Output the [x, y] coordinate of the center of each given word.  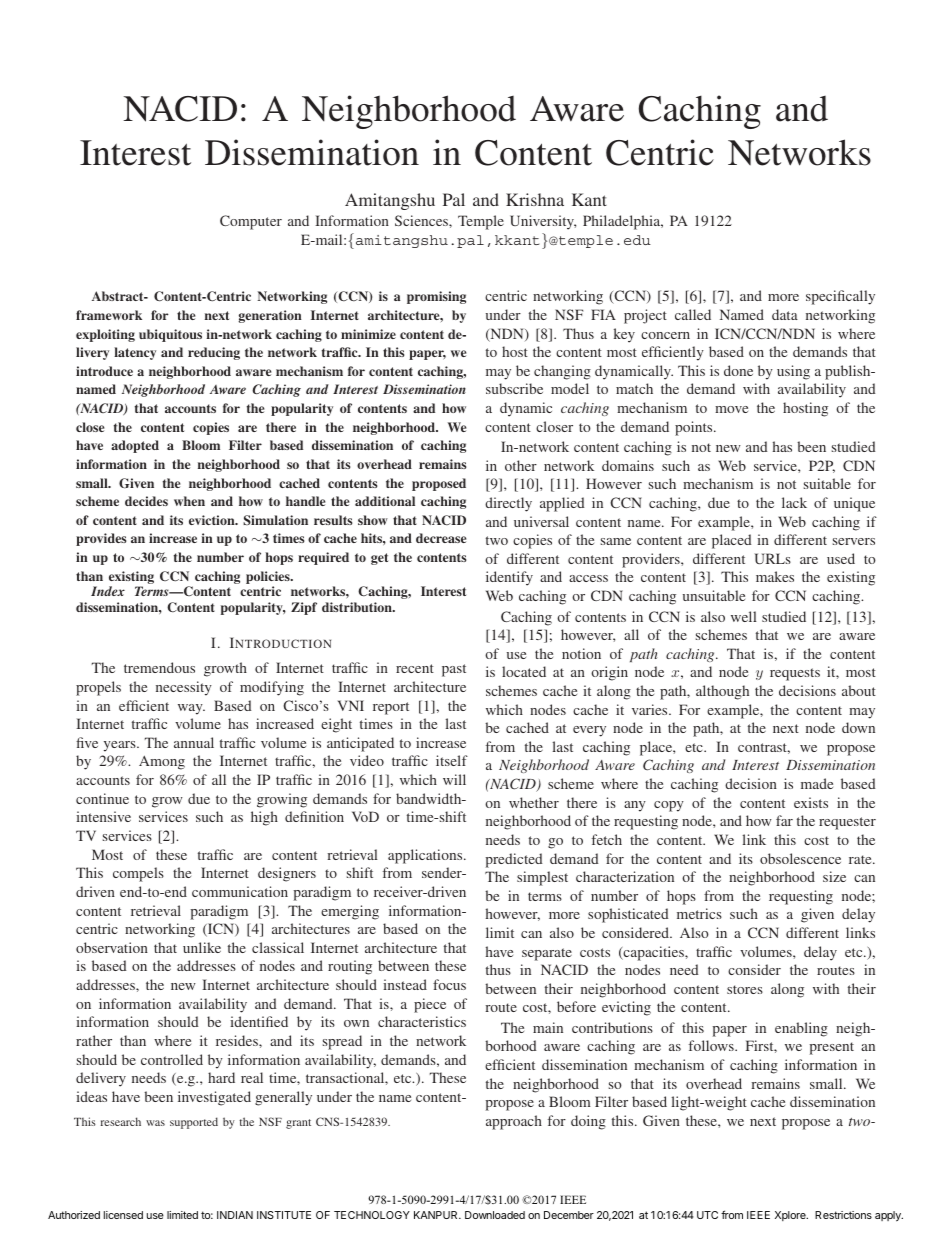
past [454, 670]
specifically [840, 297]
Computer [251, 222]
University [543, 222]
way [191, 709]
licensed [123, 1215]
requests [795, 674]
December [569, 1215]
